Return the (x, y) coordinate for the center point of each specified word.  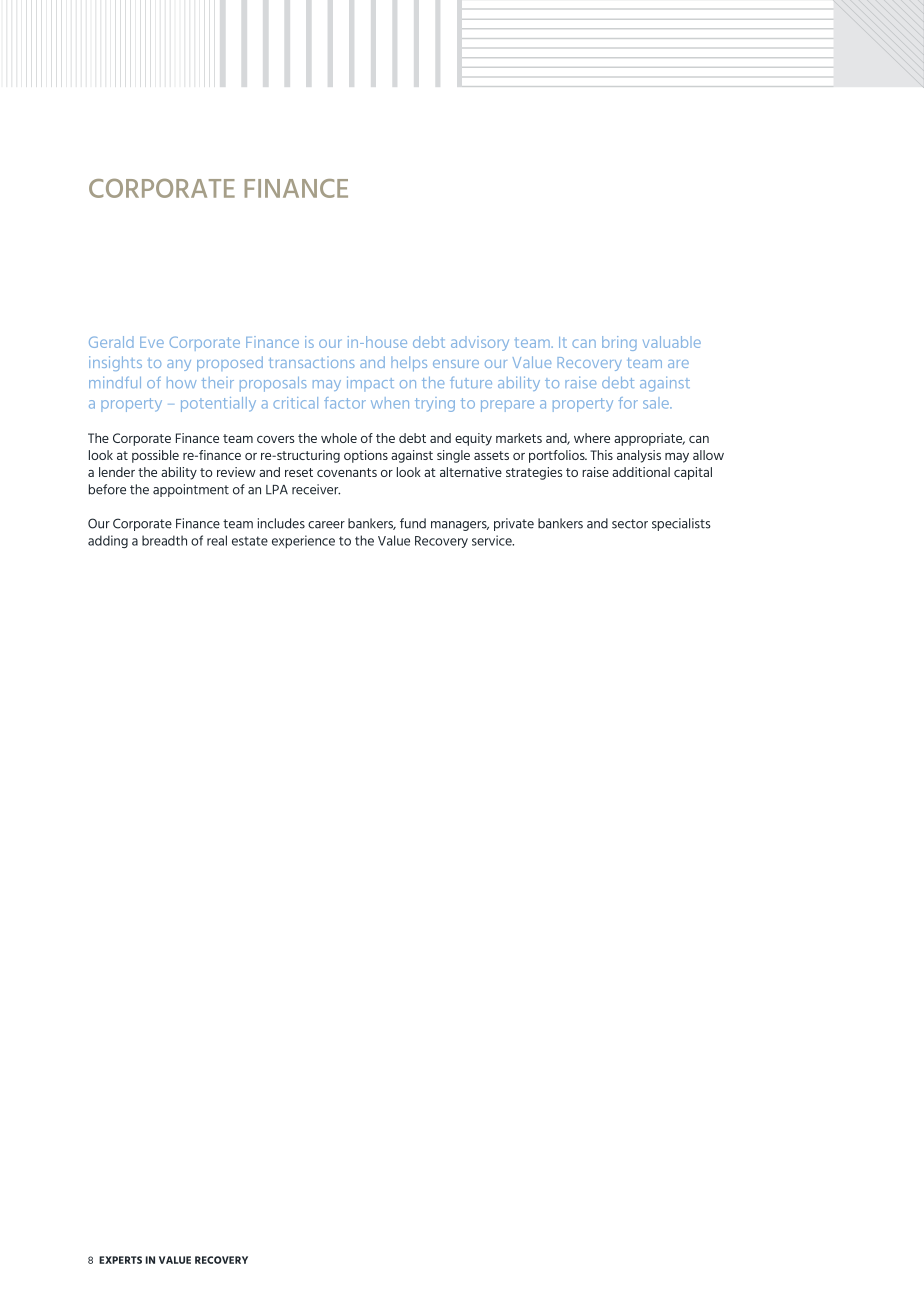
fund (413, 523)
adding (108, 541)
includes (281, 523)
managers (460, 526)
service (493, 540)
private (514, 524)
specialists (681, 524)
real (217, 540)
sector (630, 524)
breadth (164, 540)
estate (250, 541)
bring (619, 343)
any (179, 365)
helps (409, 363)
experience (303, 541)
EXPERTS (120, 1260)
